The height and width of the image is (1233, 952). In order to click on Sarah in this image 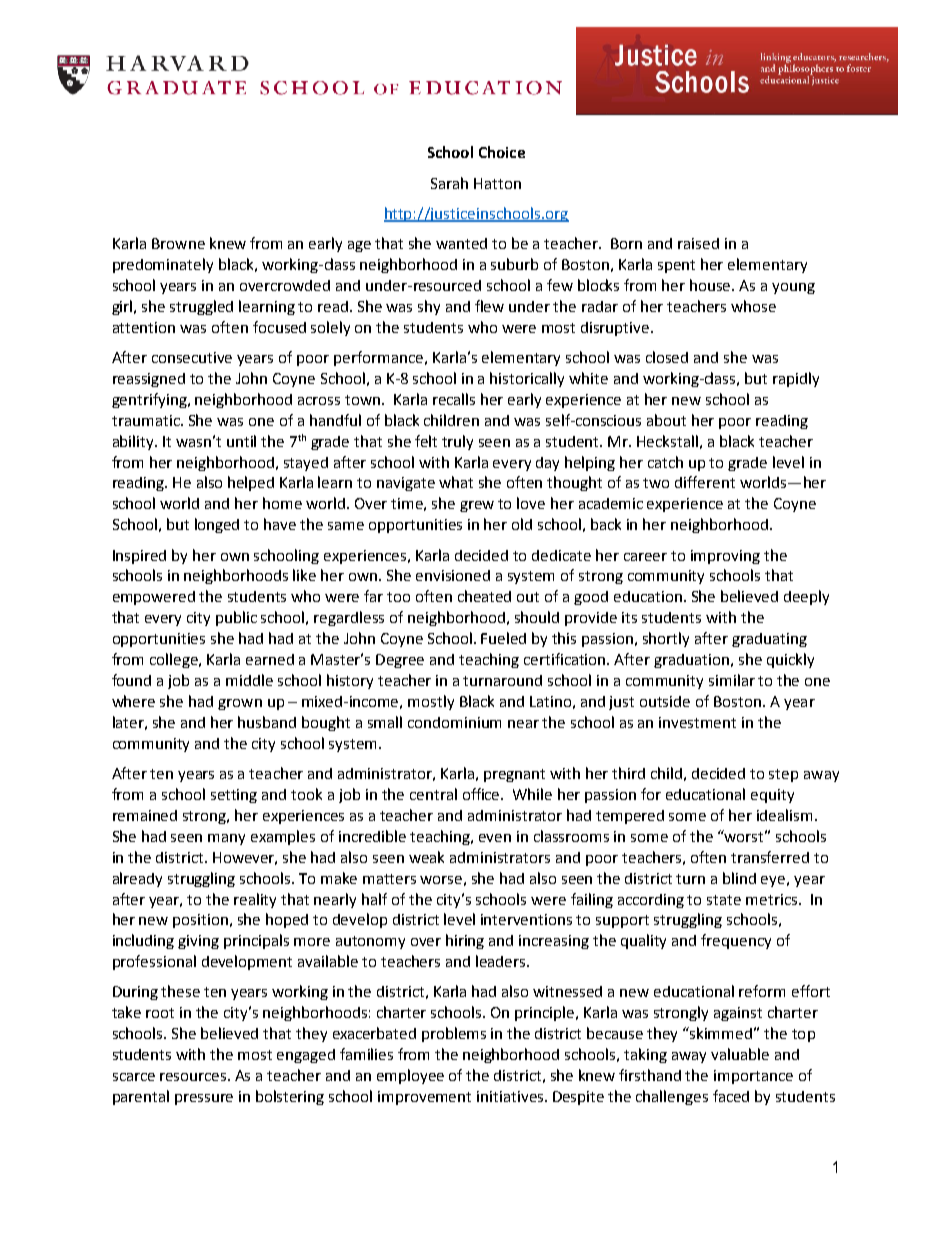, I will do `click(449, 183)`.
